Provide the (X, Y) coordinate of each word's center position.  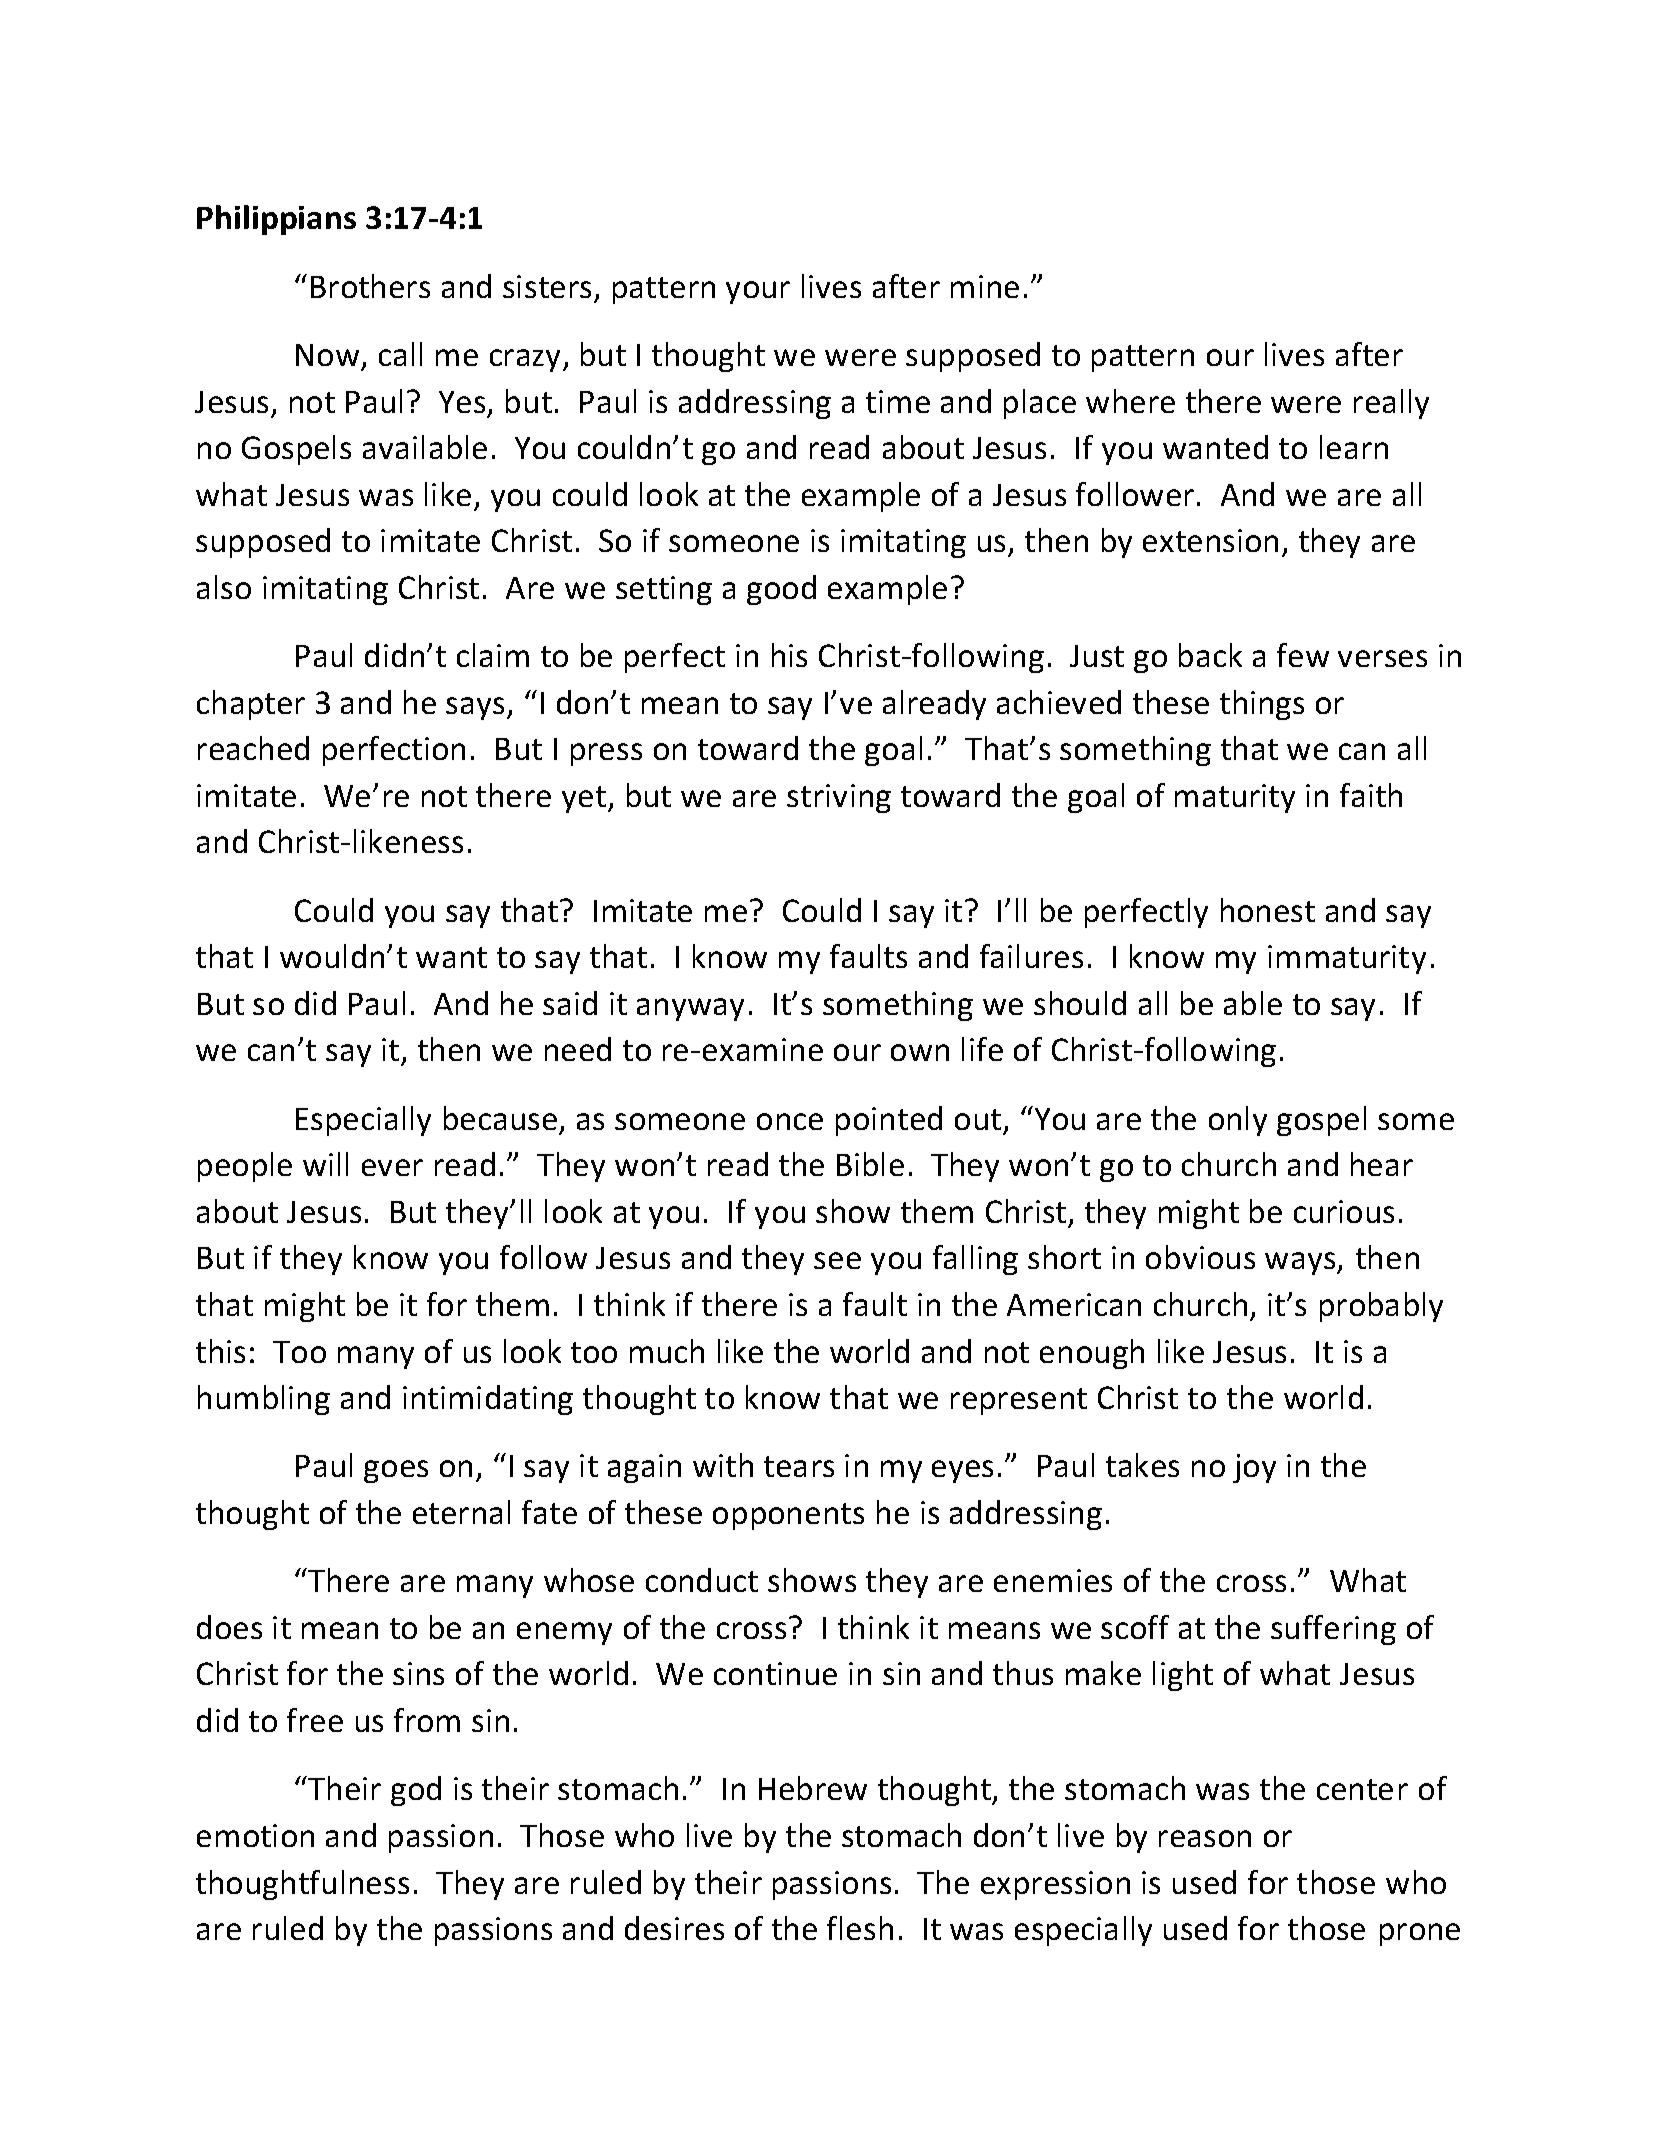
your (758, 292)
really (1391, 404)
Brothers (370, 286)
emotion (255, 1835)
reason (1205, 1838)
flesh (860, 1928)
